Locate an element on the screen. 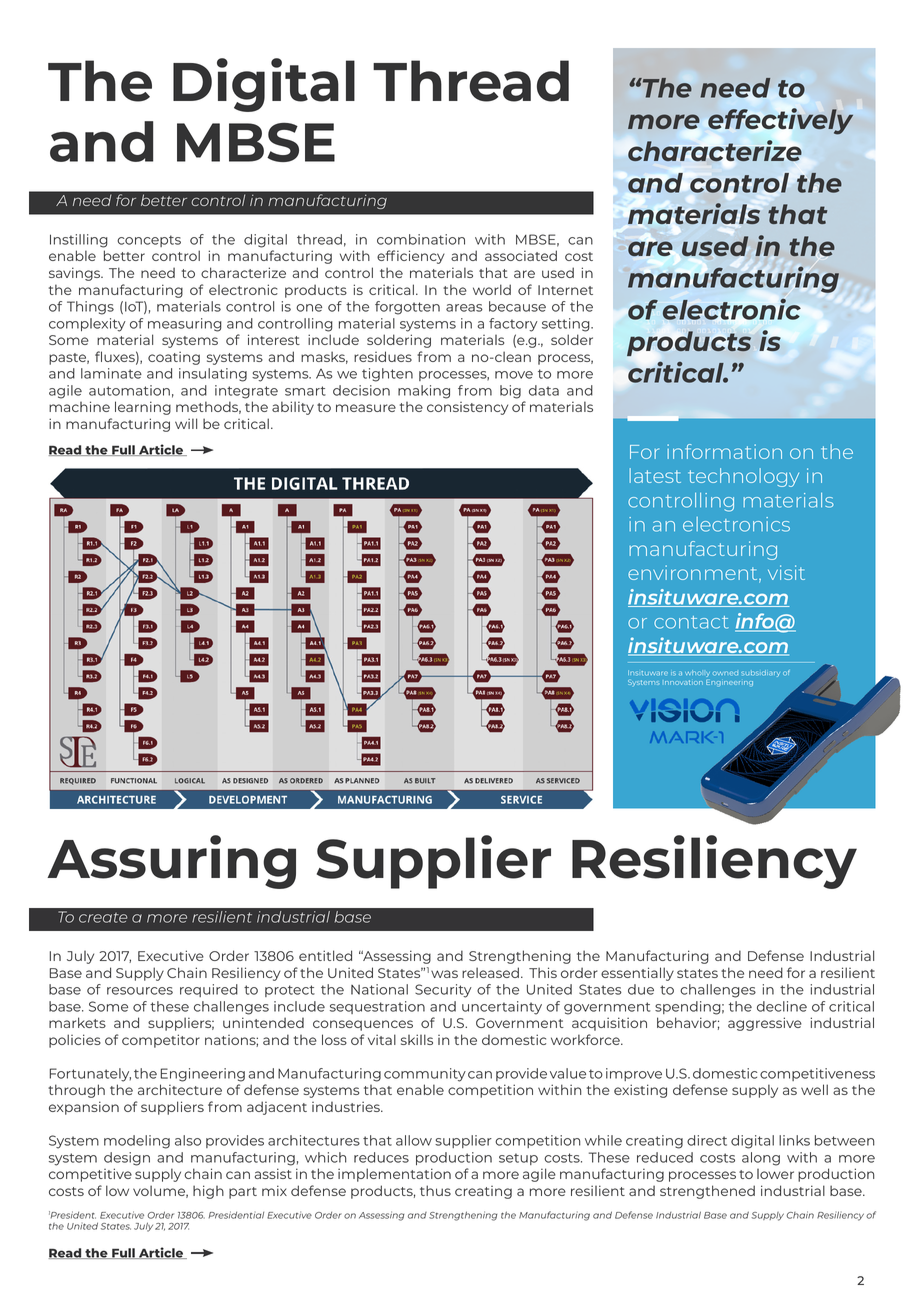 Image resolution: width=924 pixels, height=1308 pixels. was is located at coordinates (444, 974).
